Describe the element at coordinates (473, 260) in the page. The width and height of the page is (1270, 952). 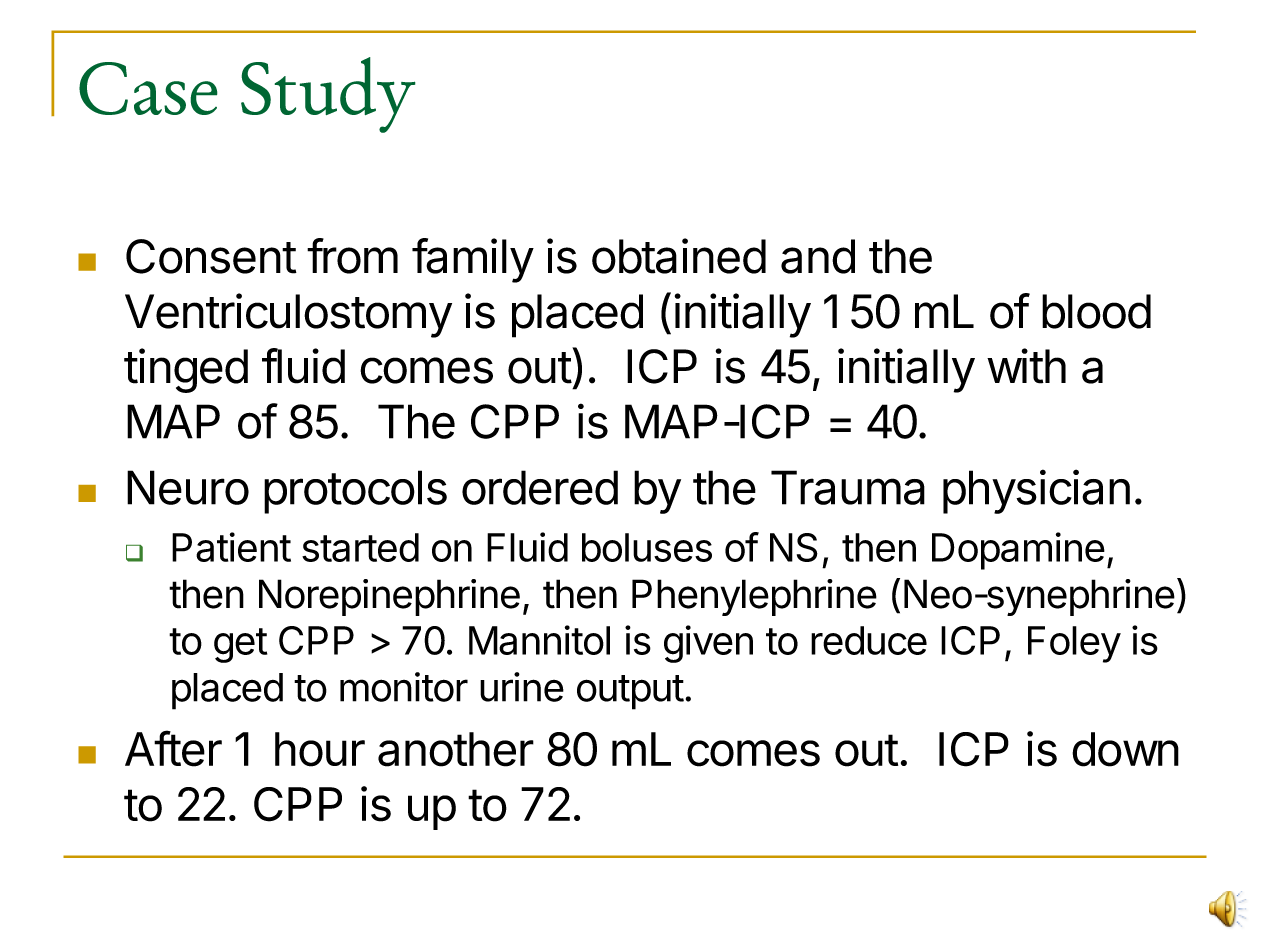
I see `family` at that location.
